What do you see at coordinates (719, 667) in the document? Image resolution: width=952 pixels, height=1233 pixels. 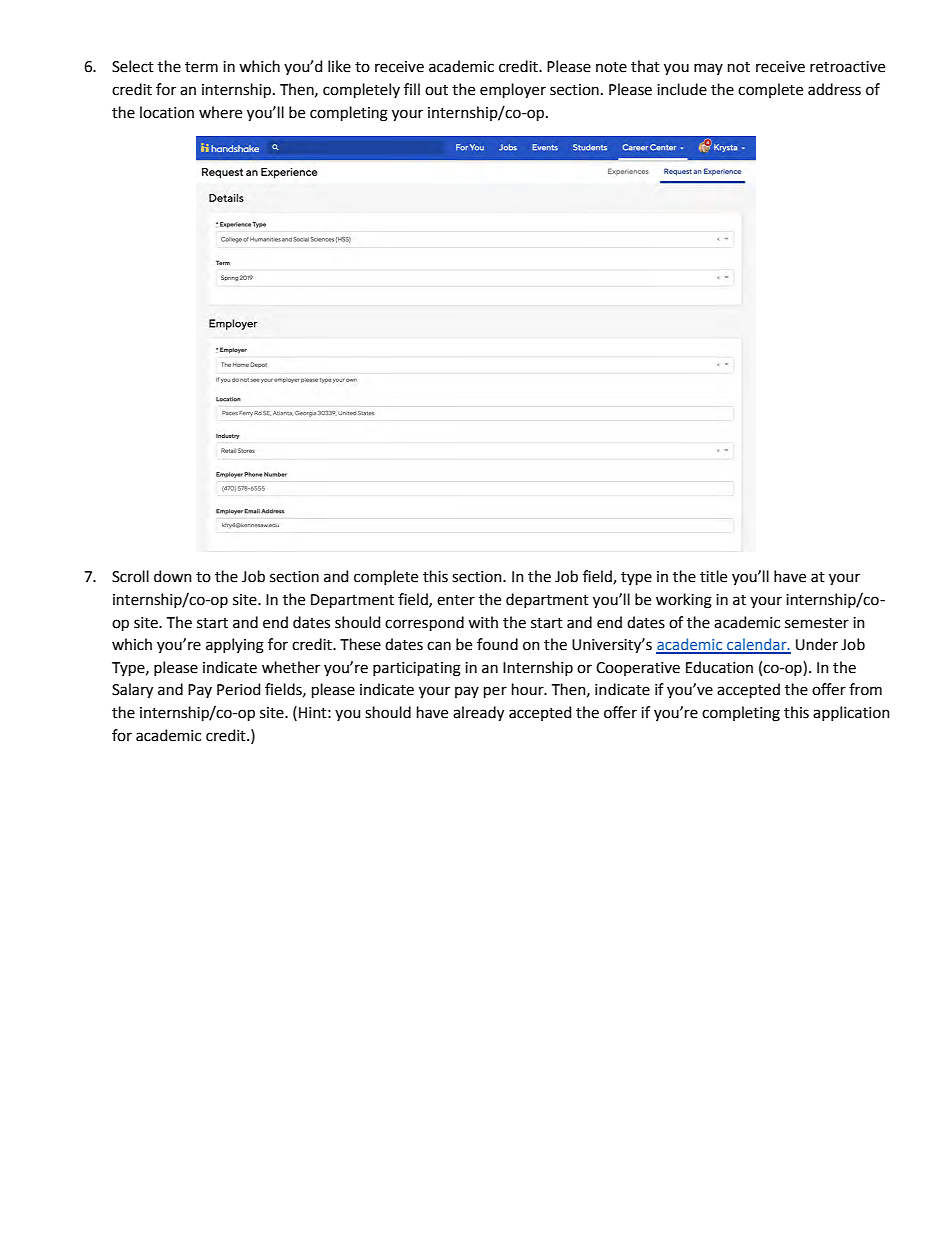 I see `Education` at bounding box center [719, 667].
